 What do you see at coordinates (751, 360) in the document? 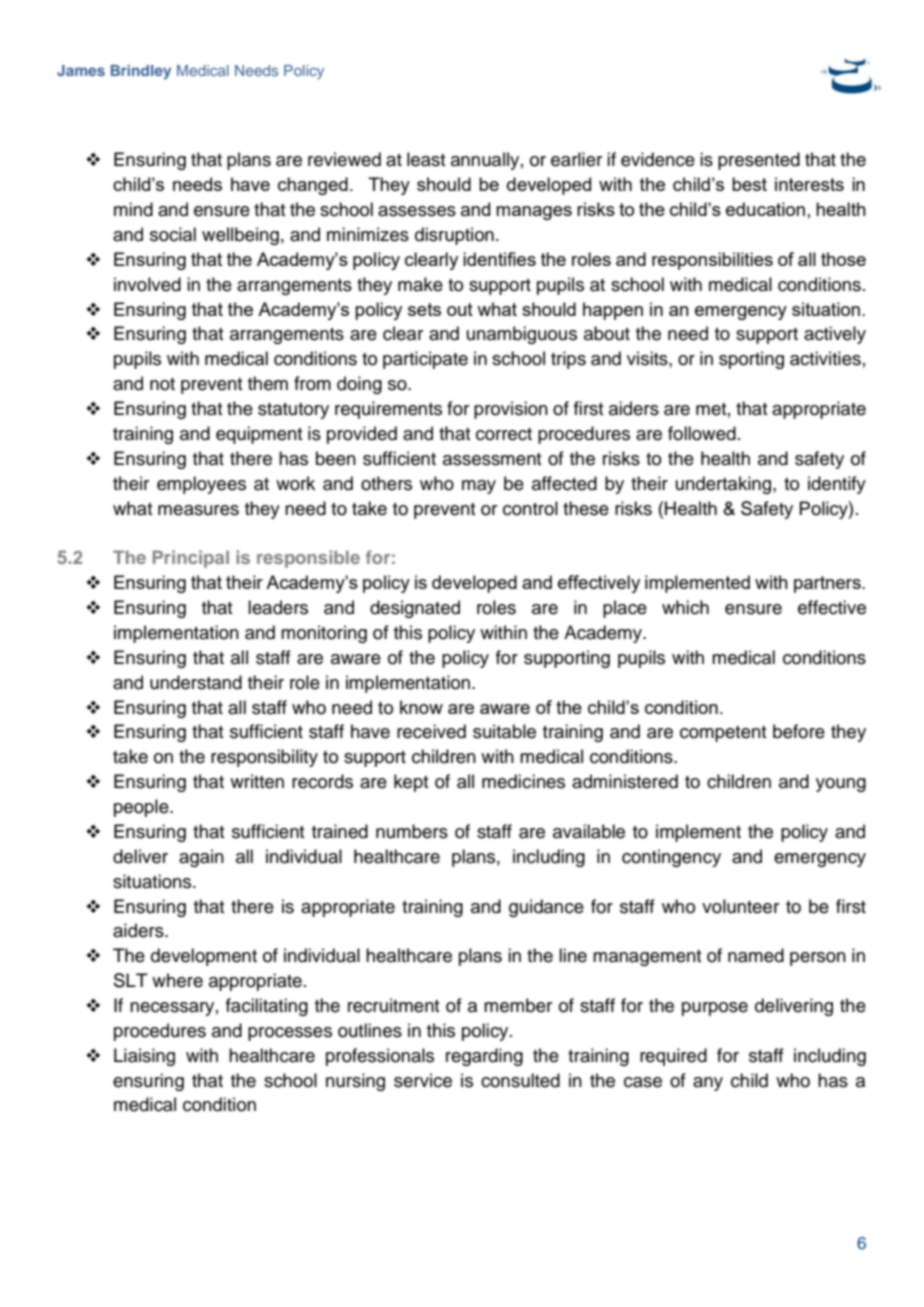
I see `sporting` at bounding box center [751, 360].
